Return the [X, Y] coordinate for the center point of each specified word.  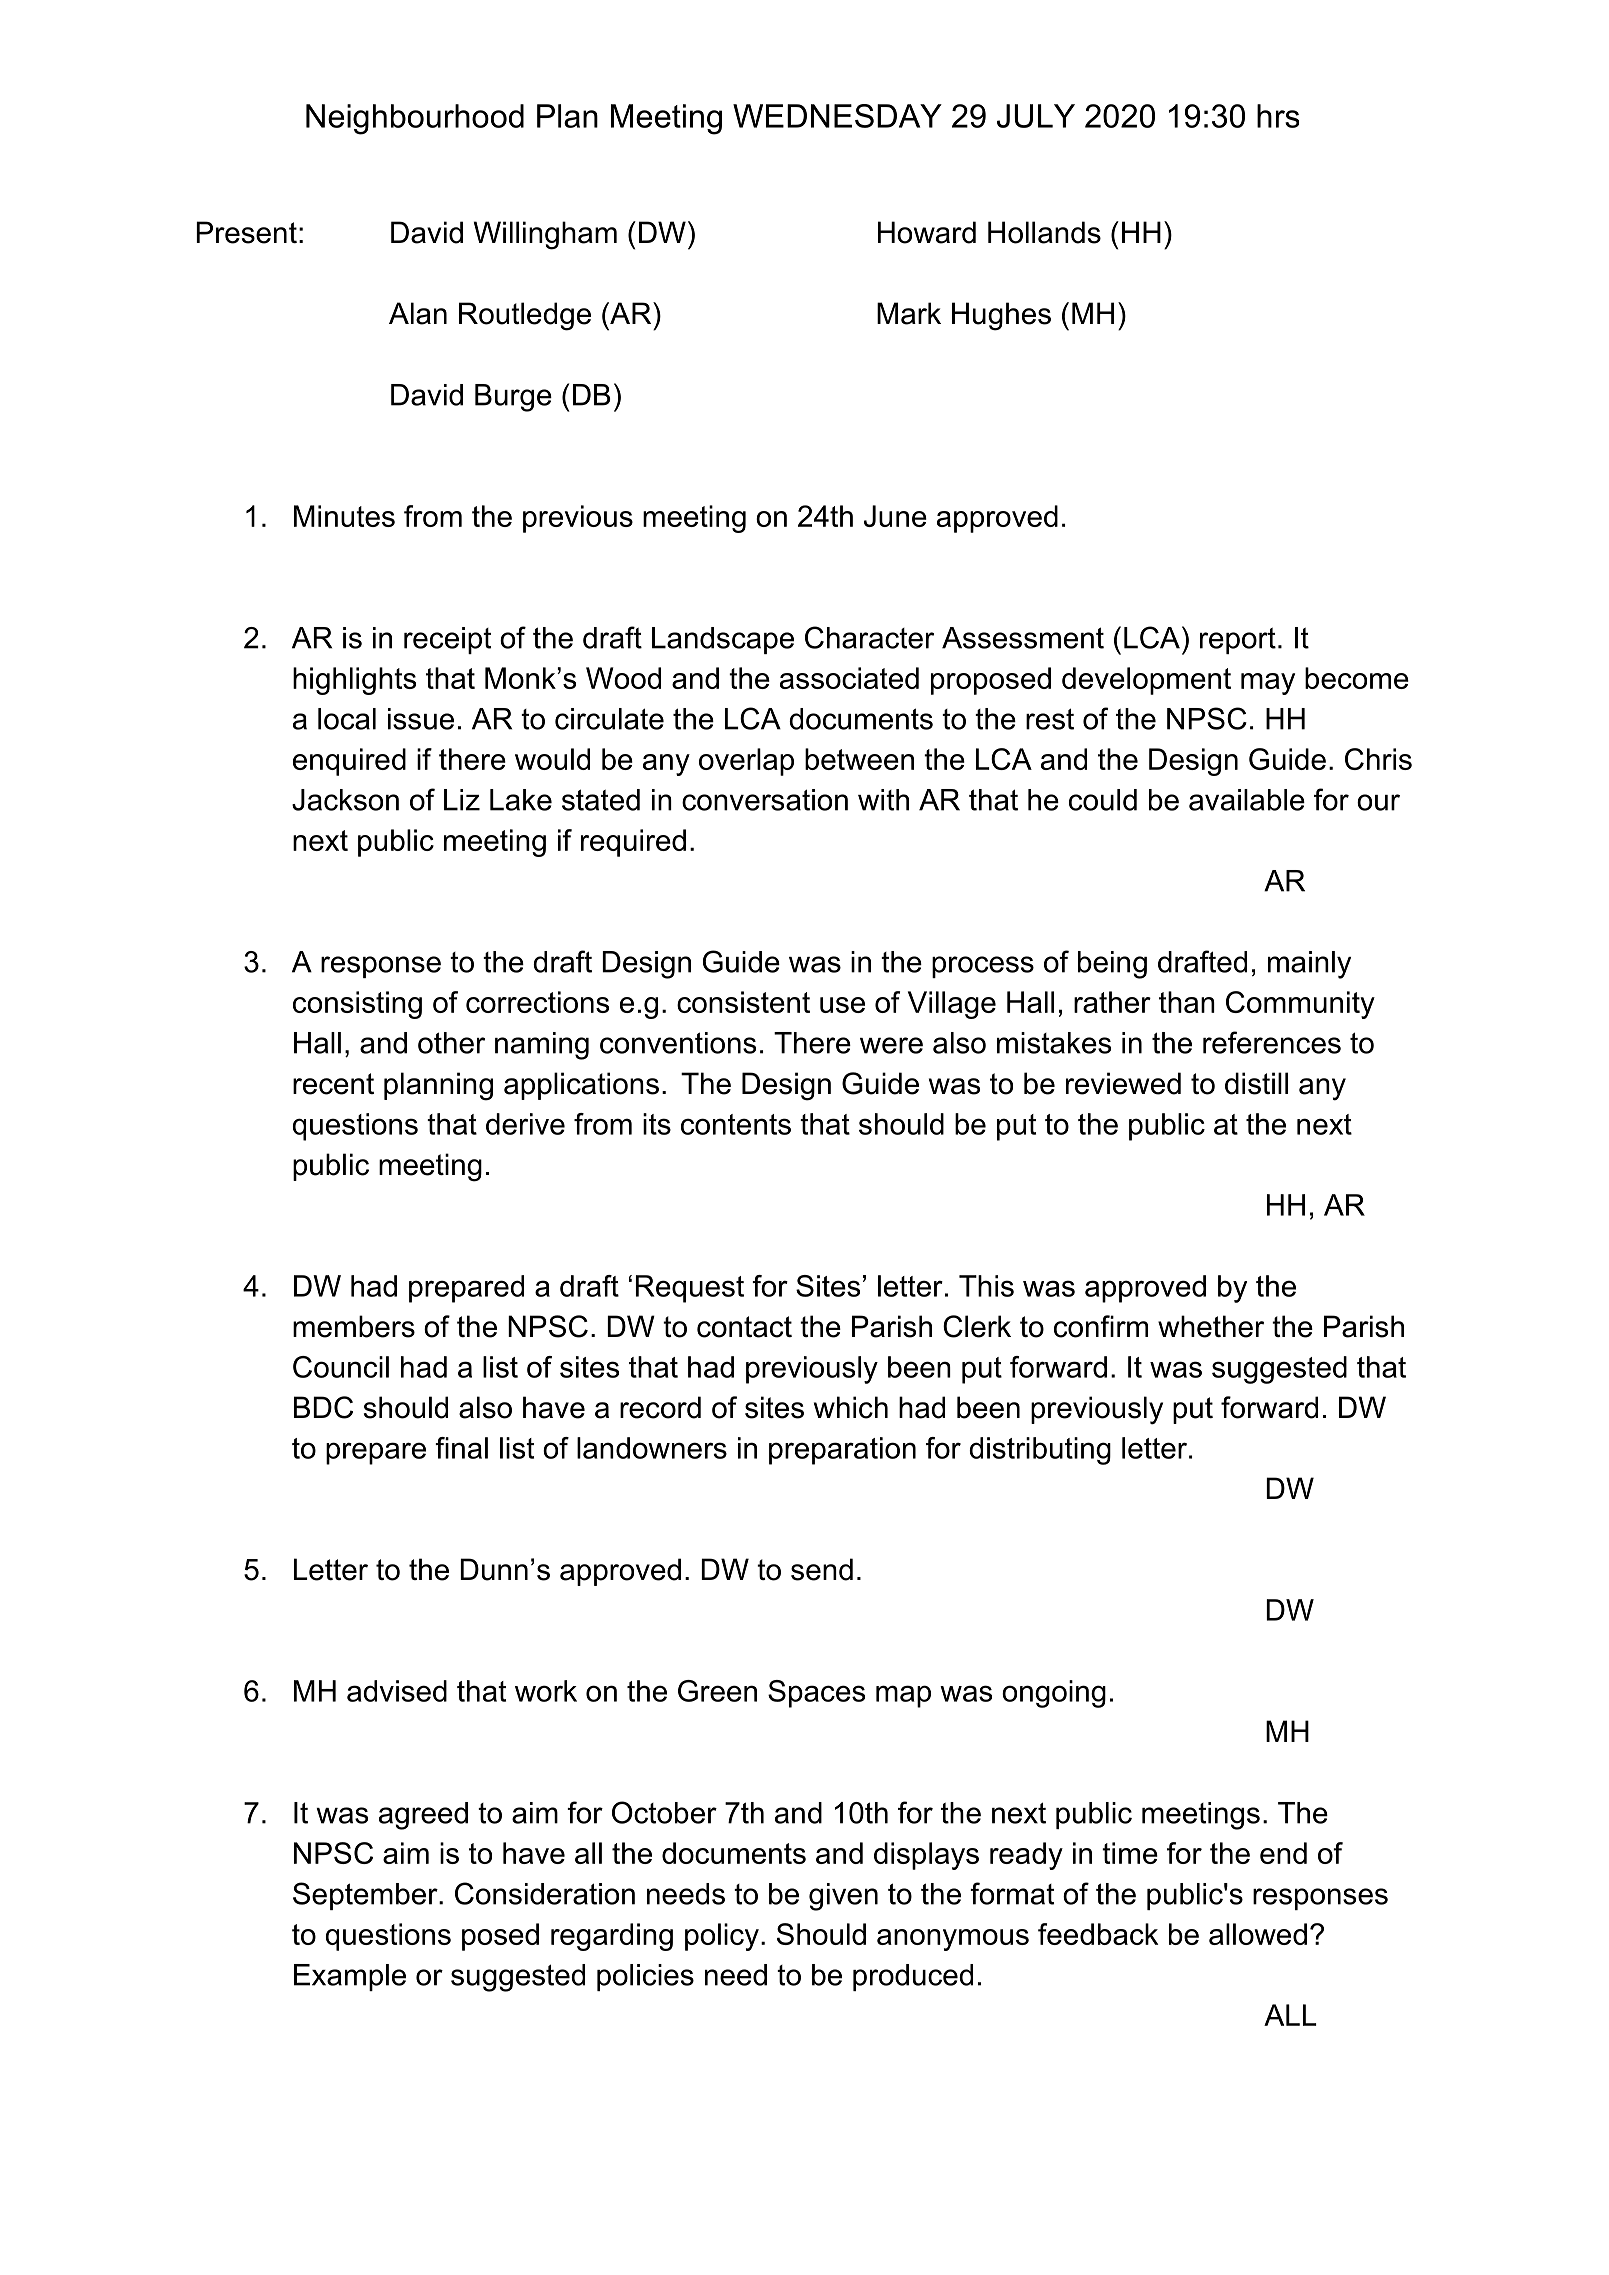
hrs [1278, 116]
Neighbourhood [415, 119]
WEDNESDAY [837, 116]
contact [744, 1327]
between [859, 759]
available [1247, 800]
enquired [349, 762]
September [366, 1896]
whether [1211, 1326]
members [354, 1326]
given [843, 1897]
